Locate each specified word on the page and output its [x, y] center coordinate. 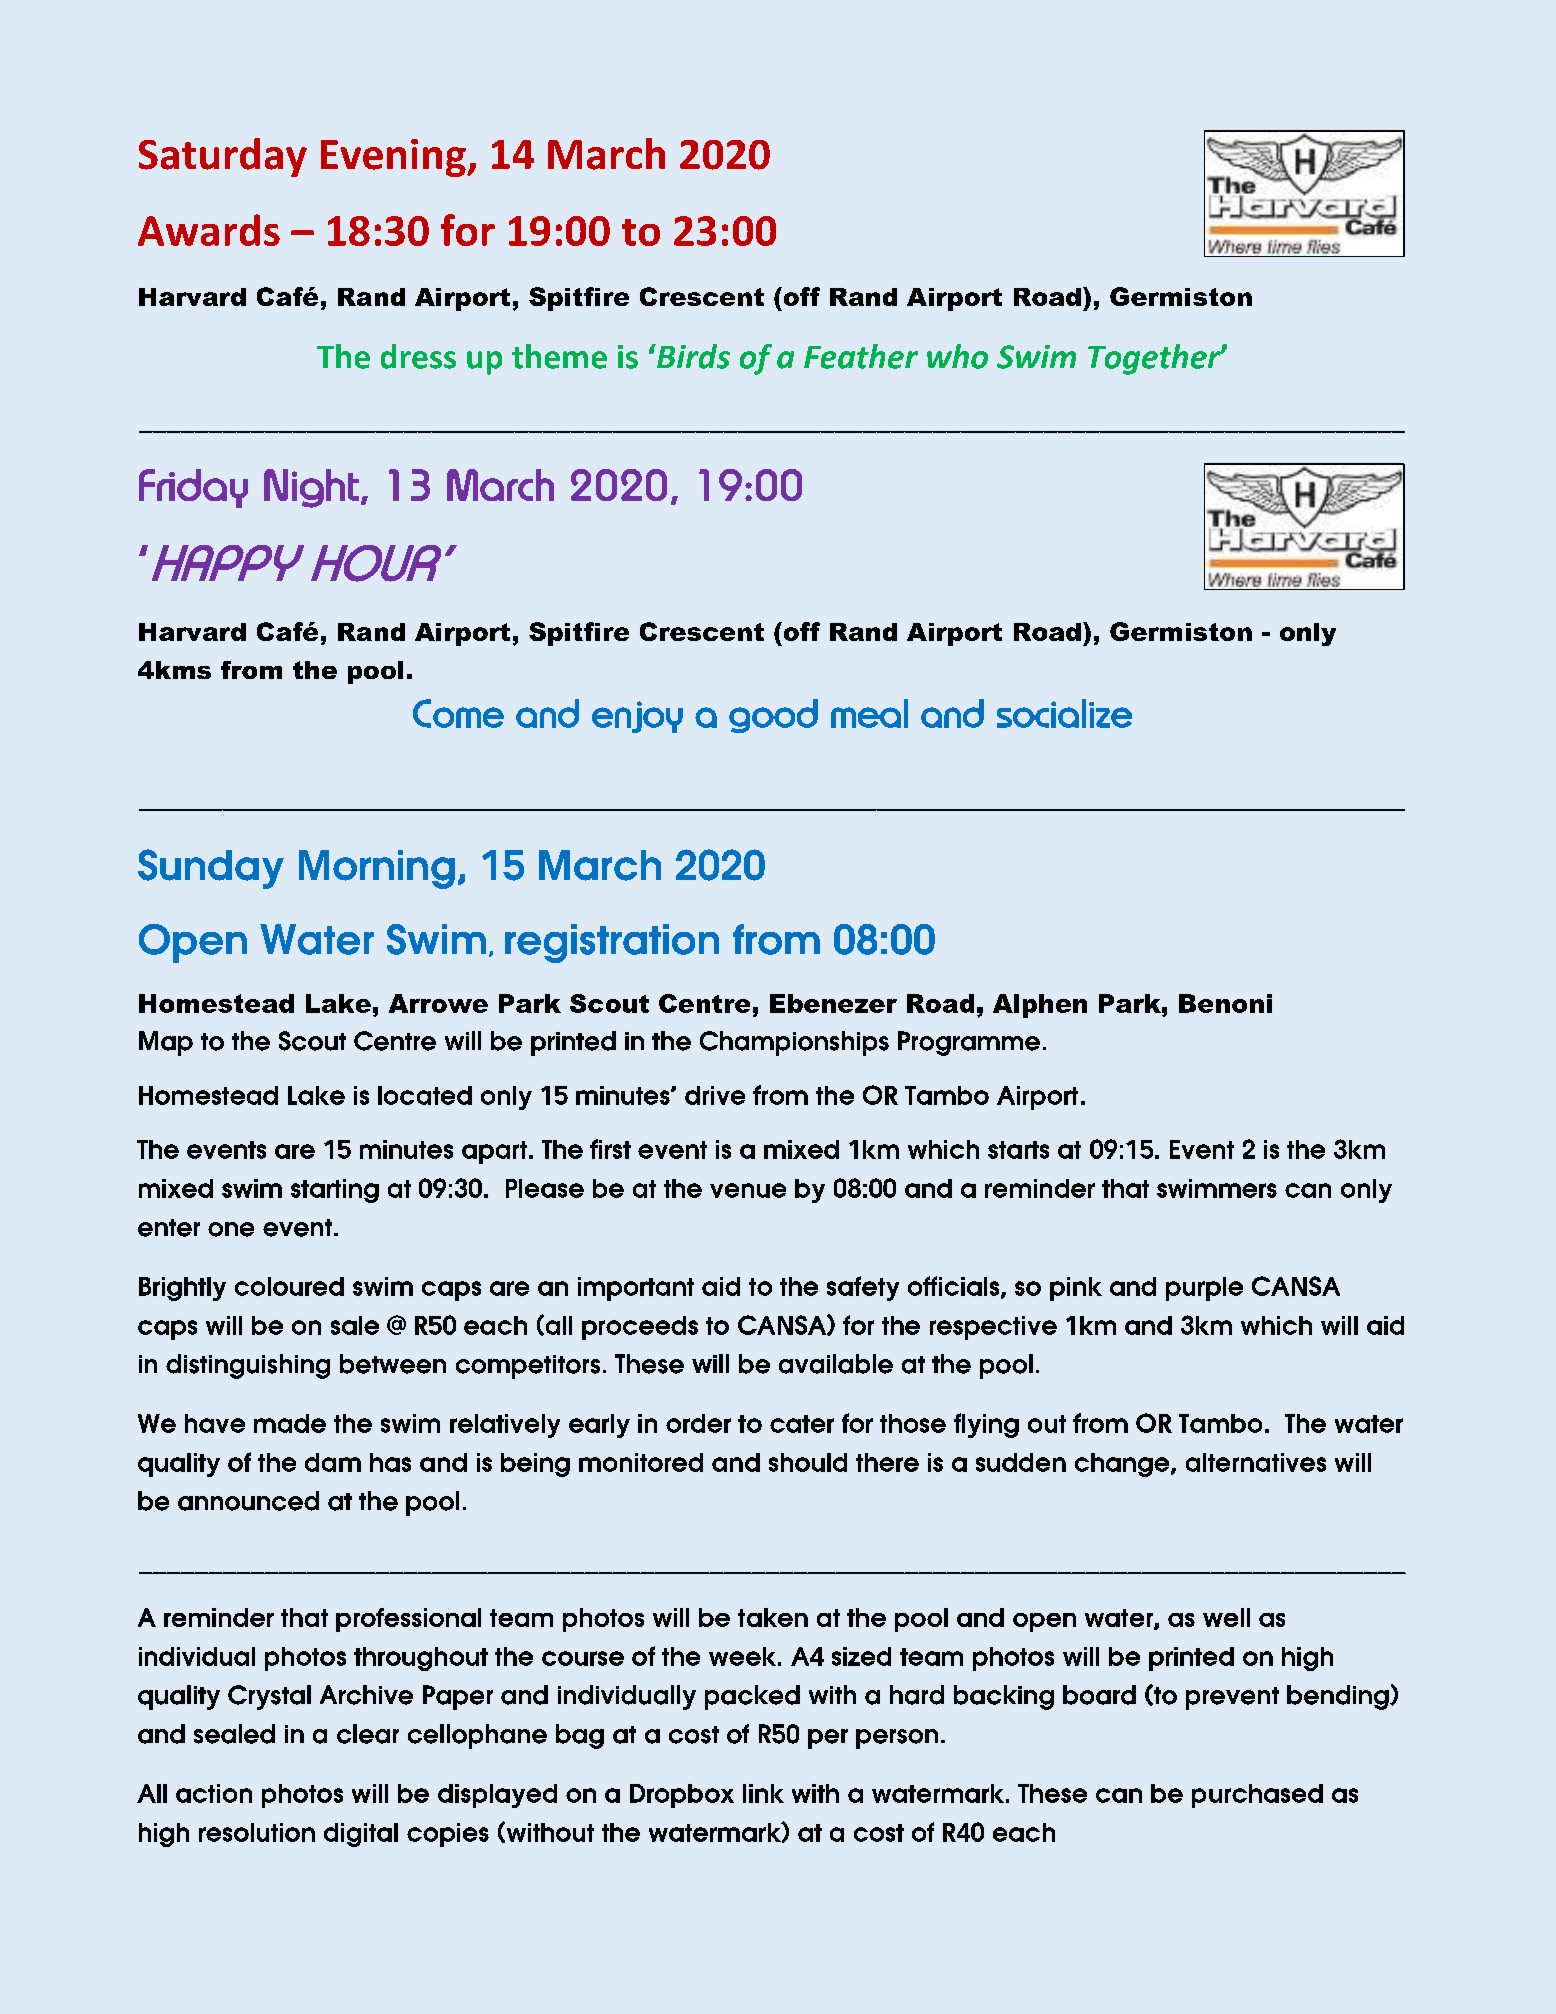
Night [311, 488]
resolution [257, 1832]
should [808, 1462]
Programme [969, 1043]
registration [612, 943]
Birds [692, 356]
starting [335, 1191]
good [773, 716]
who [957, 356]
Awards [209, 230]
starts [1018, 1150]
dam [333, 1462]
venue [748, 1190]
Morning [377, 869]
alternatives [1256, 1462]
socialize [1064, 713]
